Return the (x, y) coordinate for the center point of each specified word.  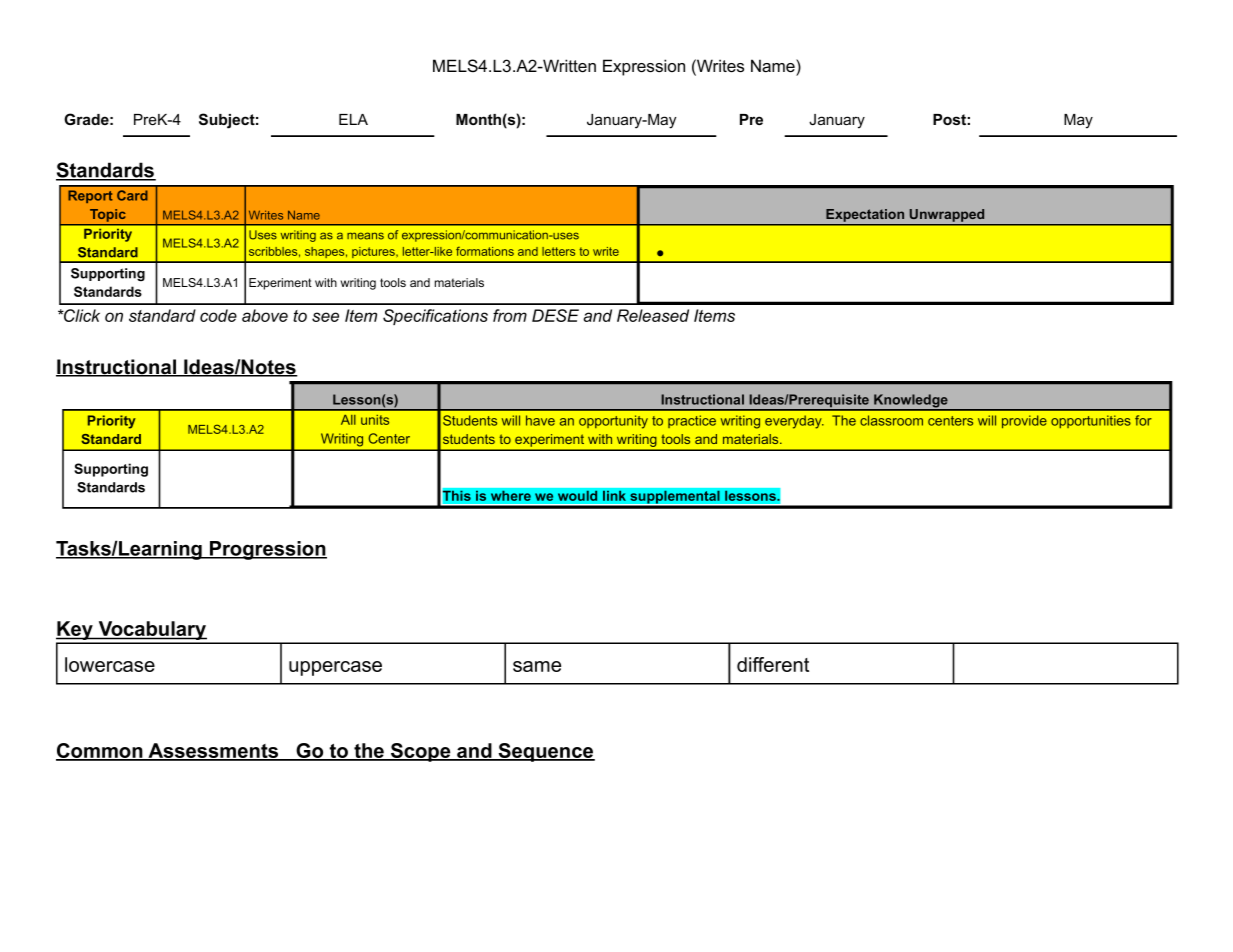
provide (1024, 421)
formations (485, 251)
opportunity (613, 422)
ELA (353, 119)
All (348, 420)
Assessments (213, 752)
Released (653, 315)
